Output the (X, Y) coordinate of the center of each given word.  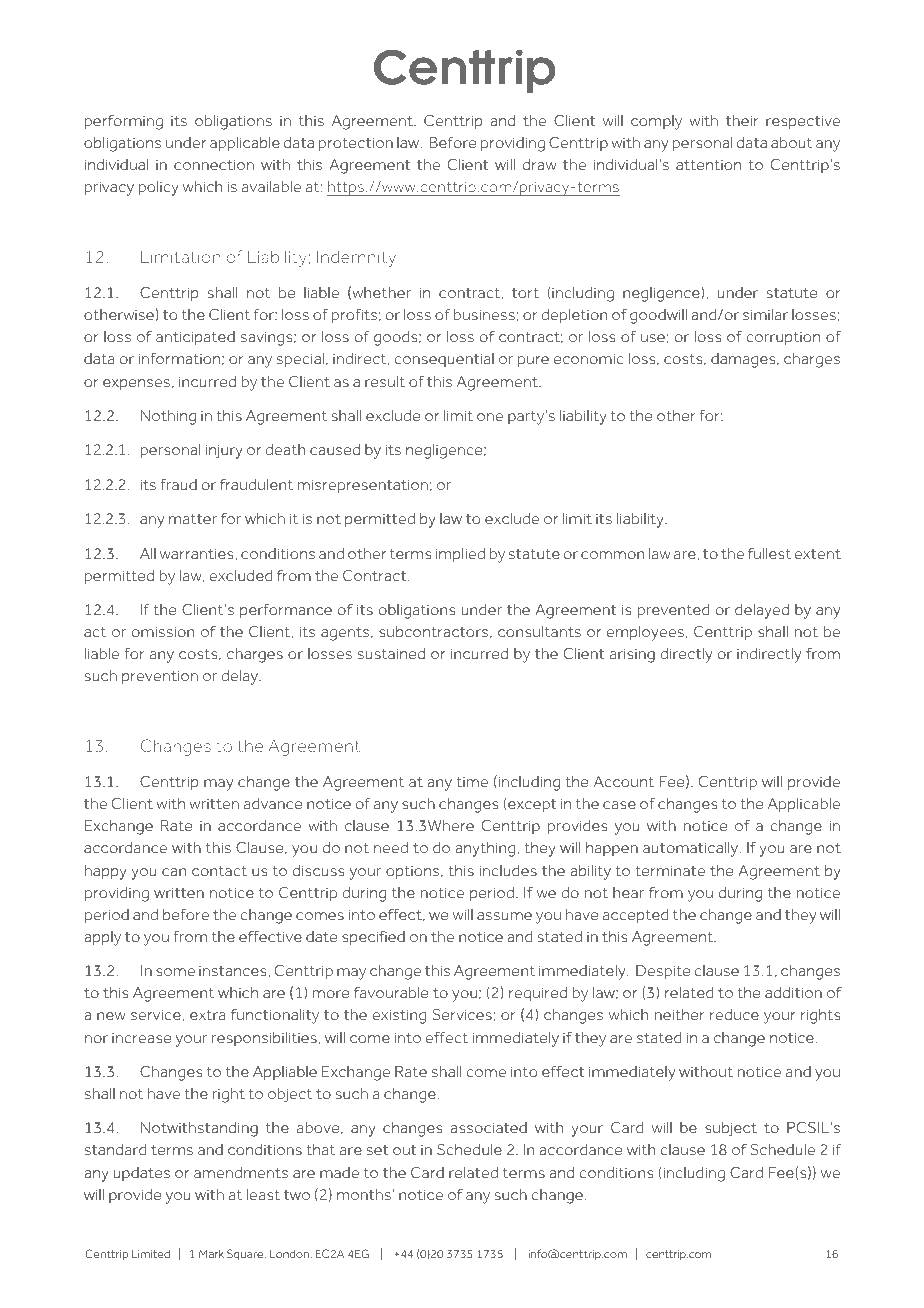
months (364, 1194)
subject (731, 1129)
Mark (211, 1254)
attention (708, 165)
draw (539, 164)
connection (214, 165)
